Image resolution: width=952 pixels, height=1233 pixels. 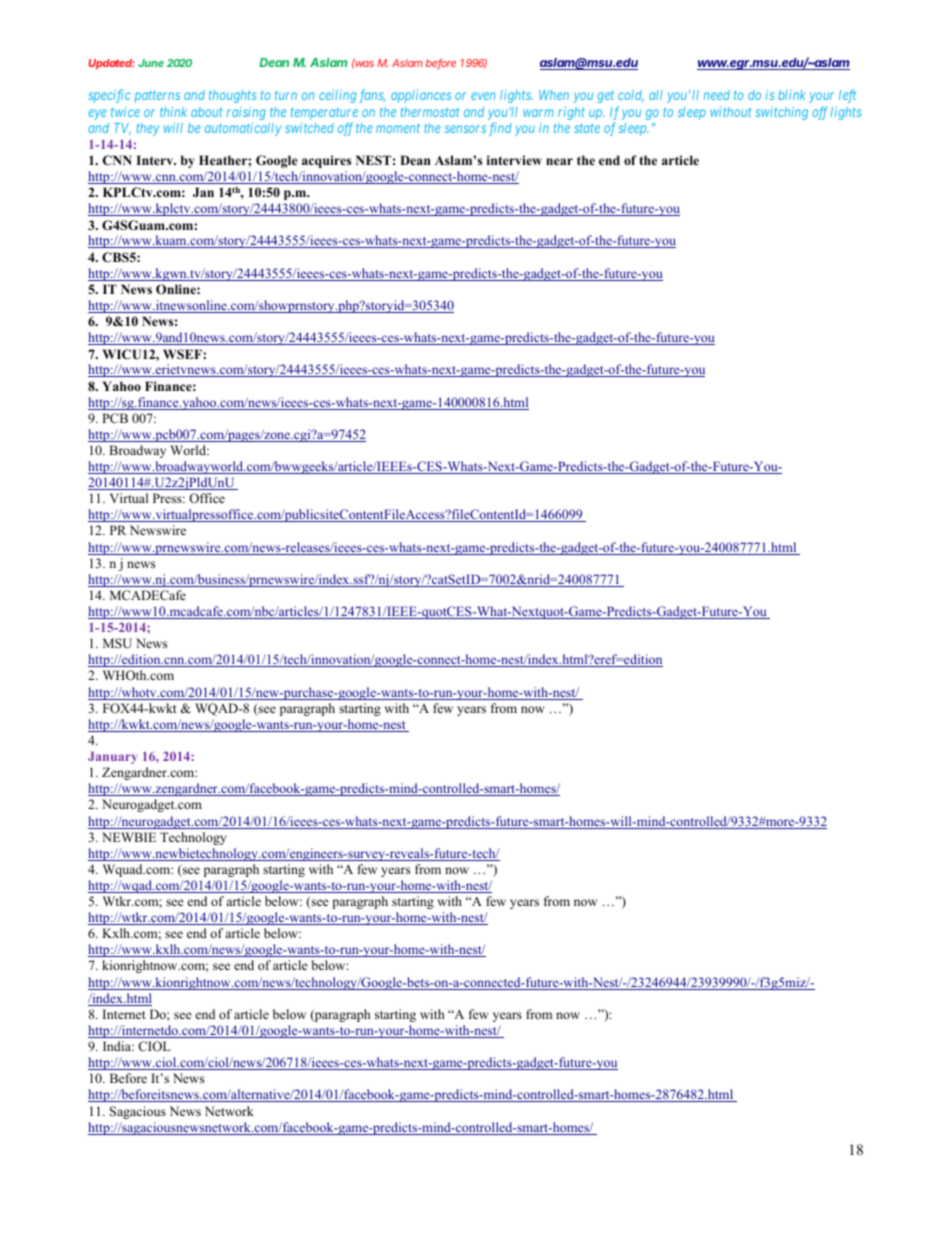 What do you see at coordinates (717, 95) in the image?
I see `need` at bounding box center [717, 95].
